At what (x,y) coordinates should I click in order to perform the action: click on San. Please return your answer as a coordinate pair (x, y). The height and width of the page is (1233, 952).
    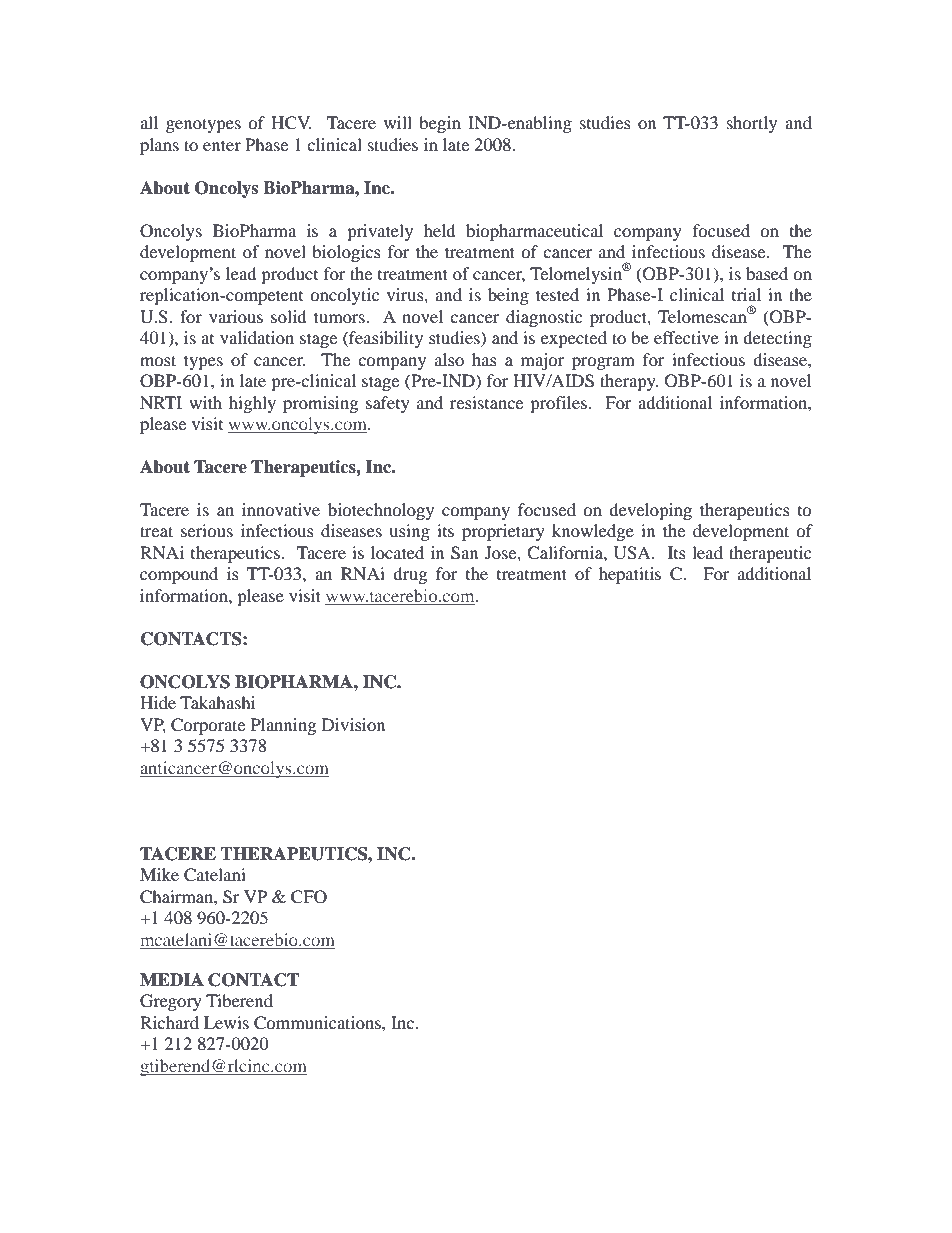
    Looking at the image, I should click on (464, 553).
